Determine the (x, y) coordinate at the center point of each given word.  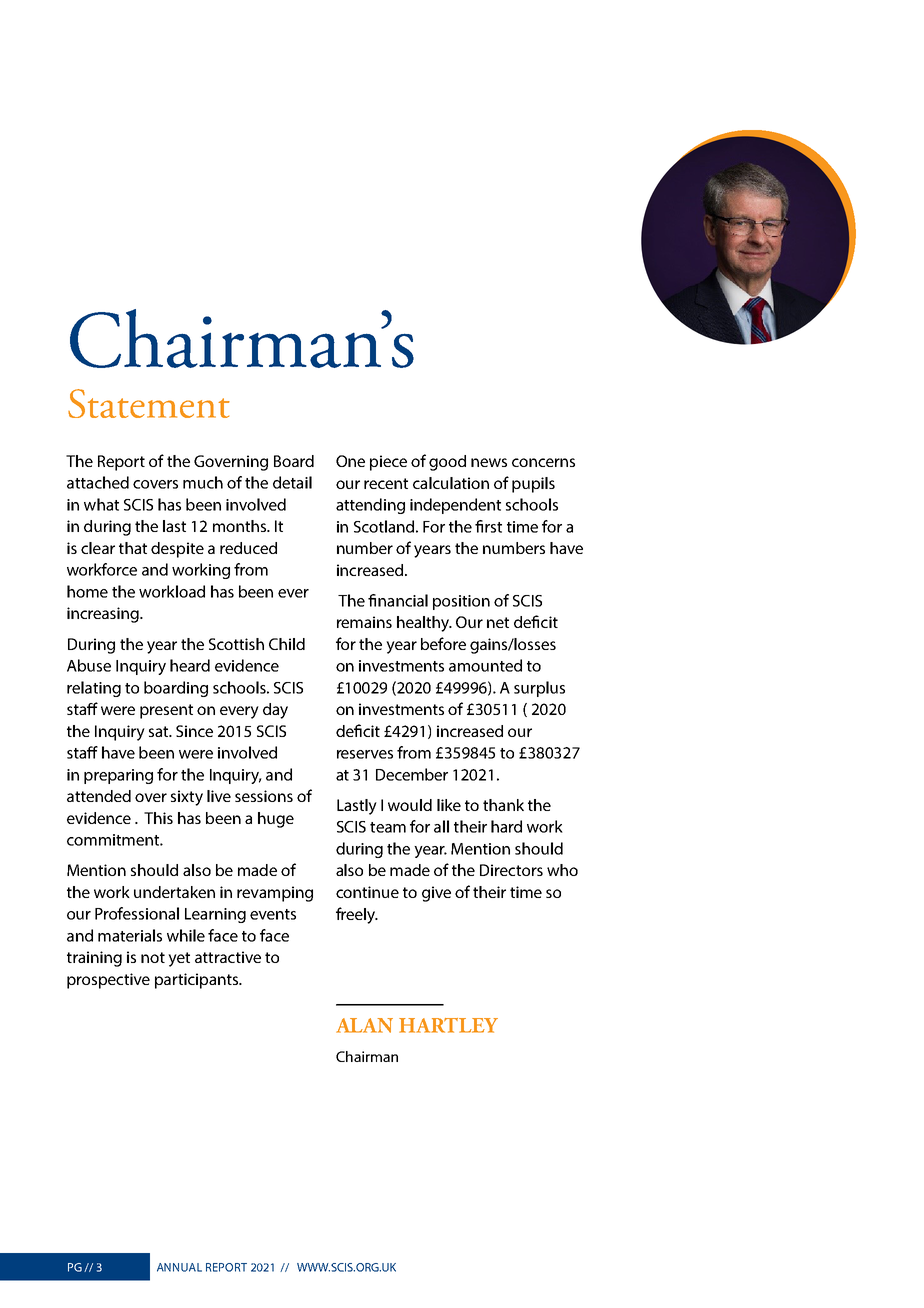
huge (276, 820)
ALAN (364, 1025)
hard (506, 826)
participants (198, 981)
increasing (104, 615)
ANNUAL (179, 1267)
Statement (149, 403)
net (498, 622)
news (489, 462)
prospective (108, 981)
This (158, 818)
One (350, 461)
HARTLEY (448, 1025)
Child (287, 644)
